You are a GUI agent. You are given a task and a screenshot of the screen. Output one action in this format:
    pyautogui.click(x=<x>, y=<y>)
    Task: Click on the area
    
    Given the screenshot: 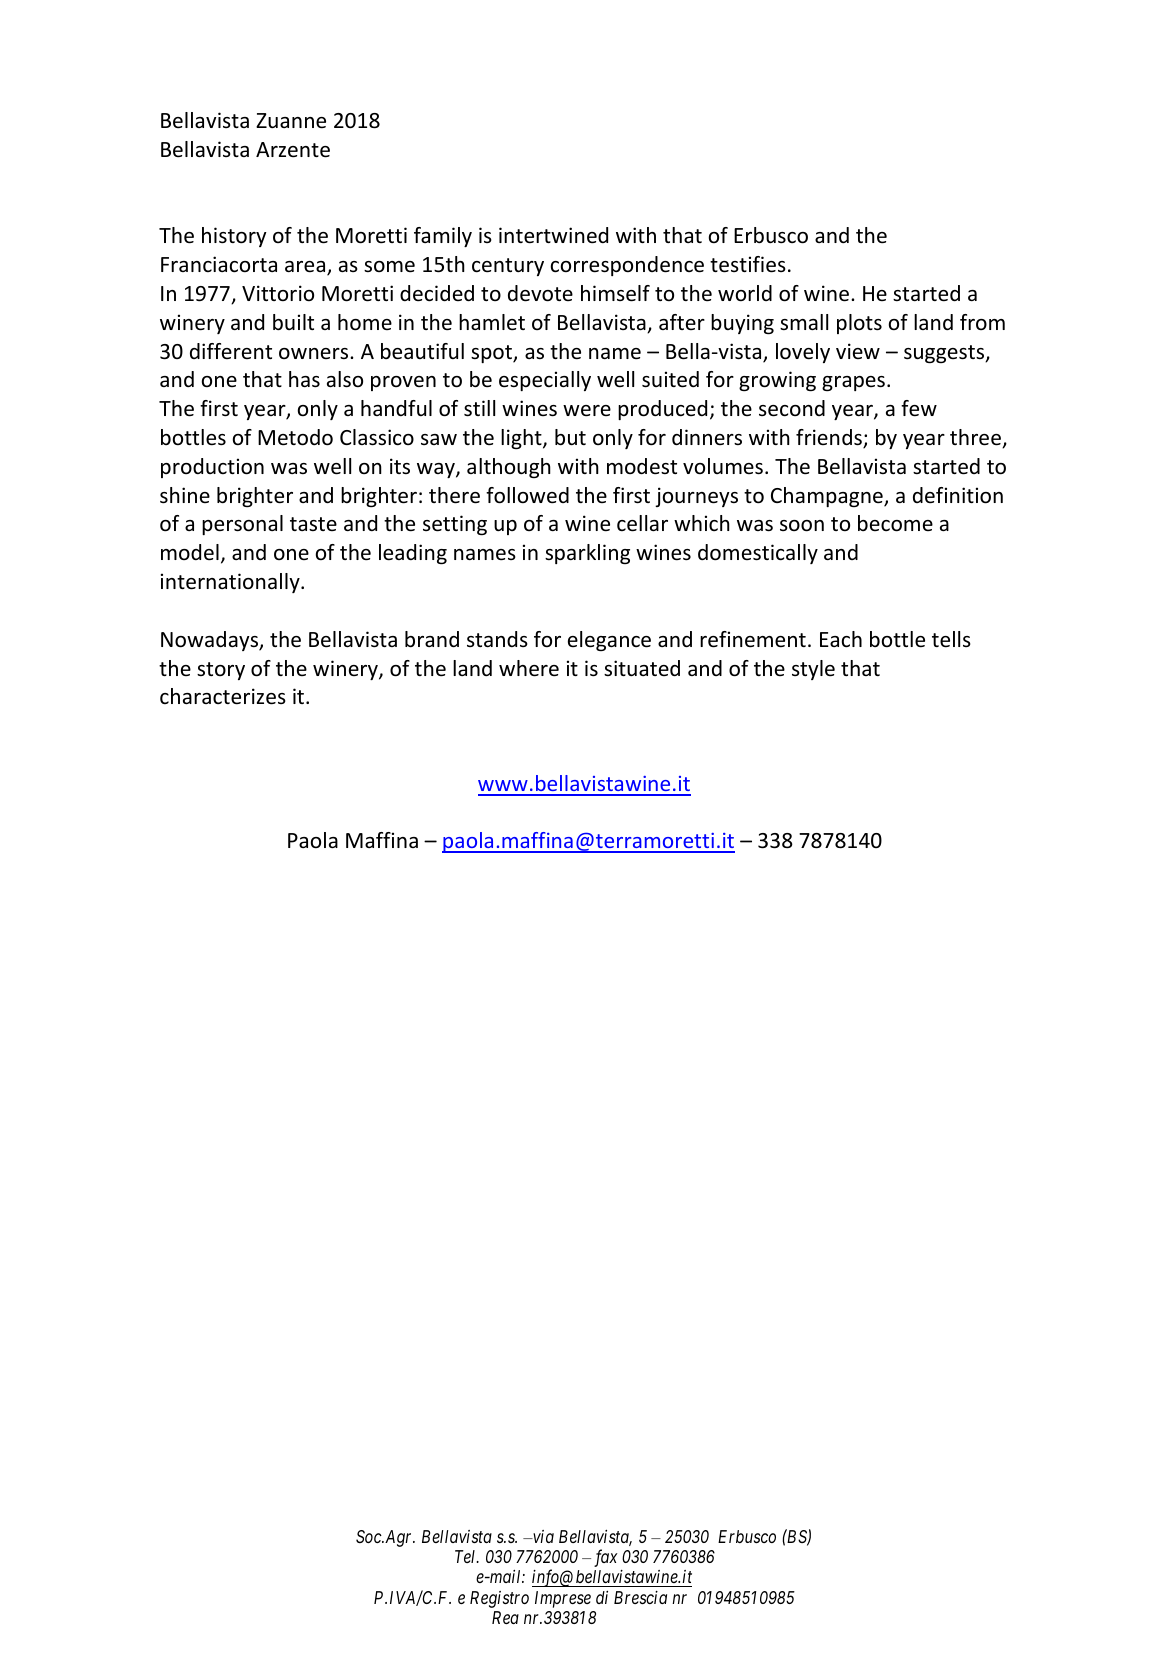 What is the action you would take?
    pyautogui.click(x=306, y=268)
